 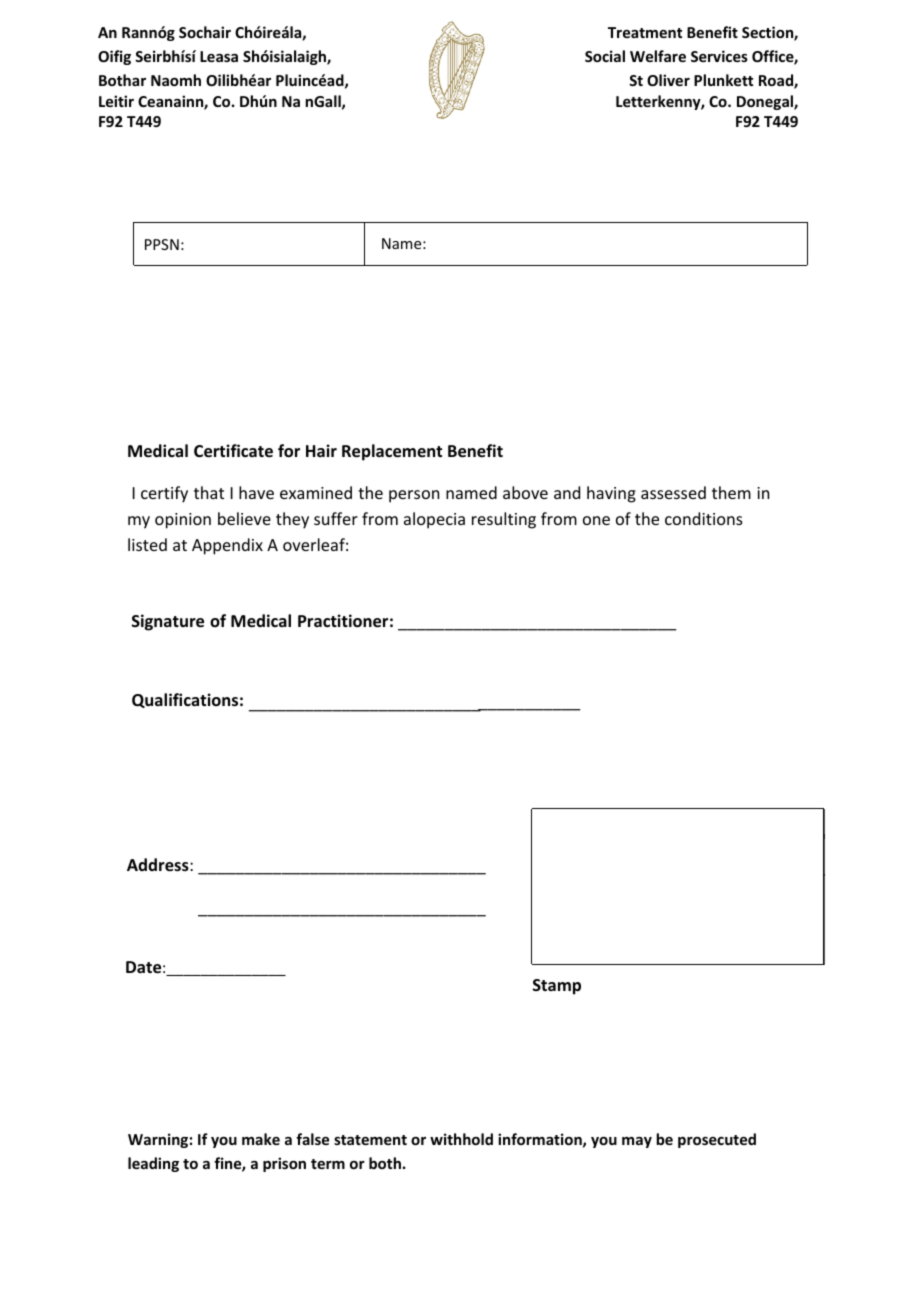 I want to click on may, so click(x=637, y=1142).
